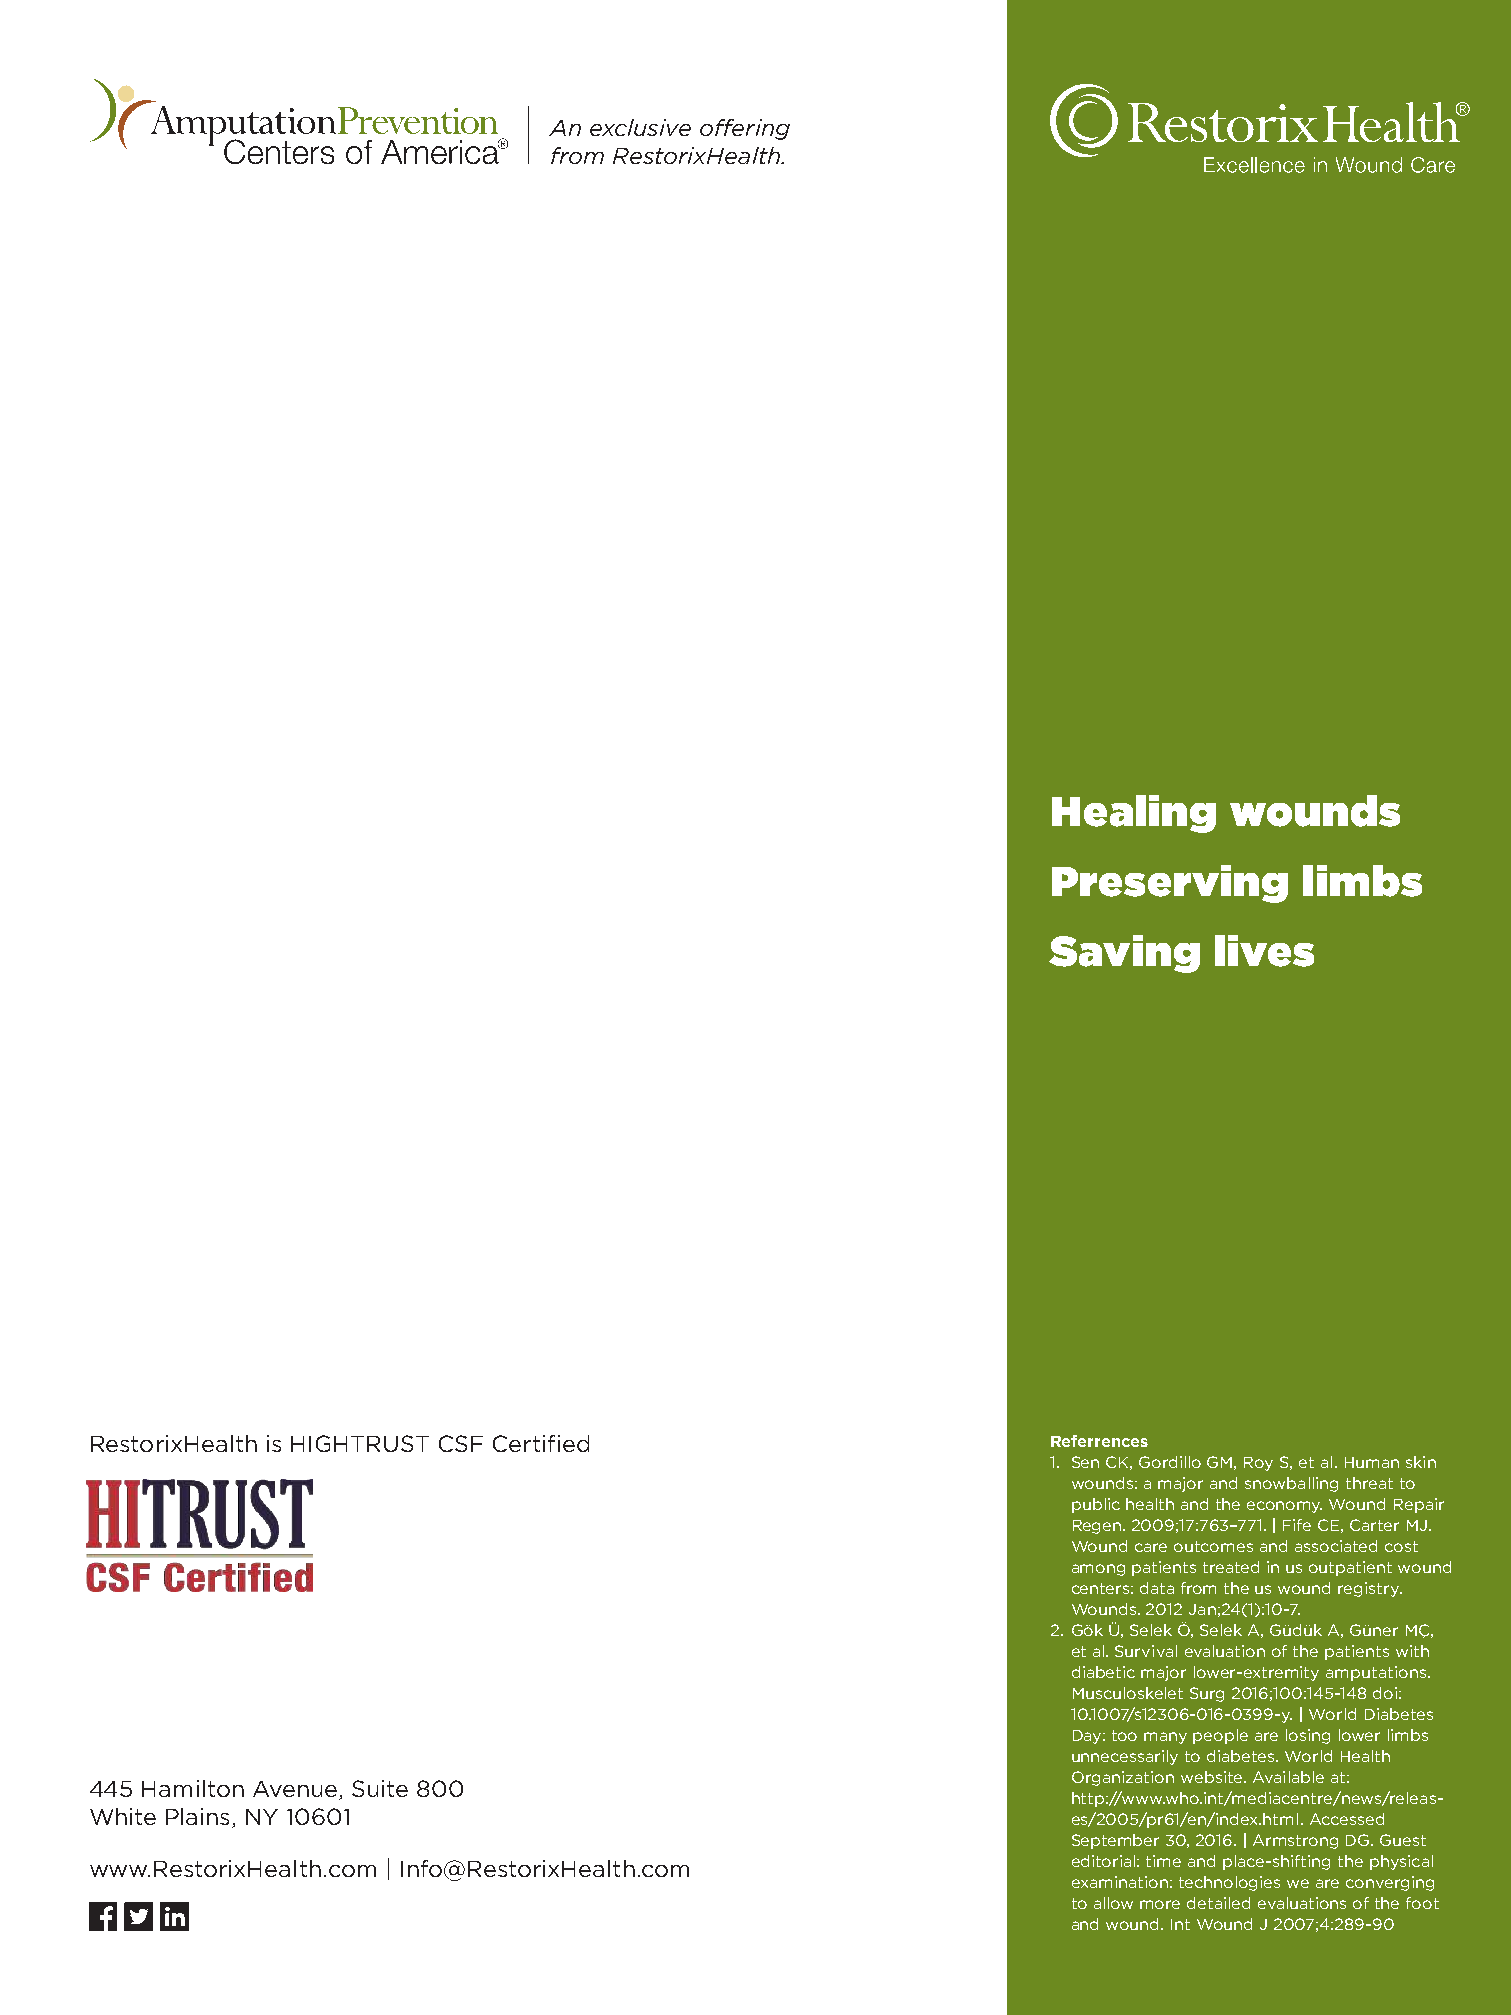 The width and height of the image is (1511, 2015). What do you see at coordinates (296, 1790) in the image?
I see `Avenue` at bounding box center [296, 1790].
